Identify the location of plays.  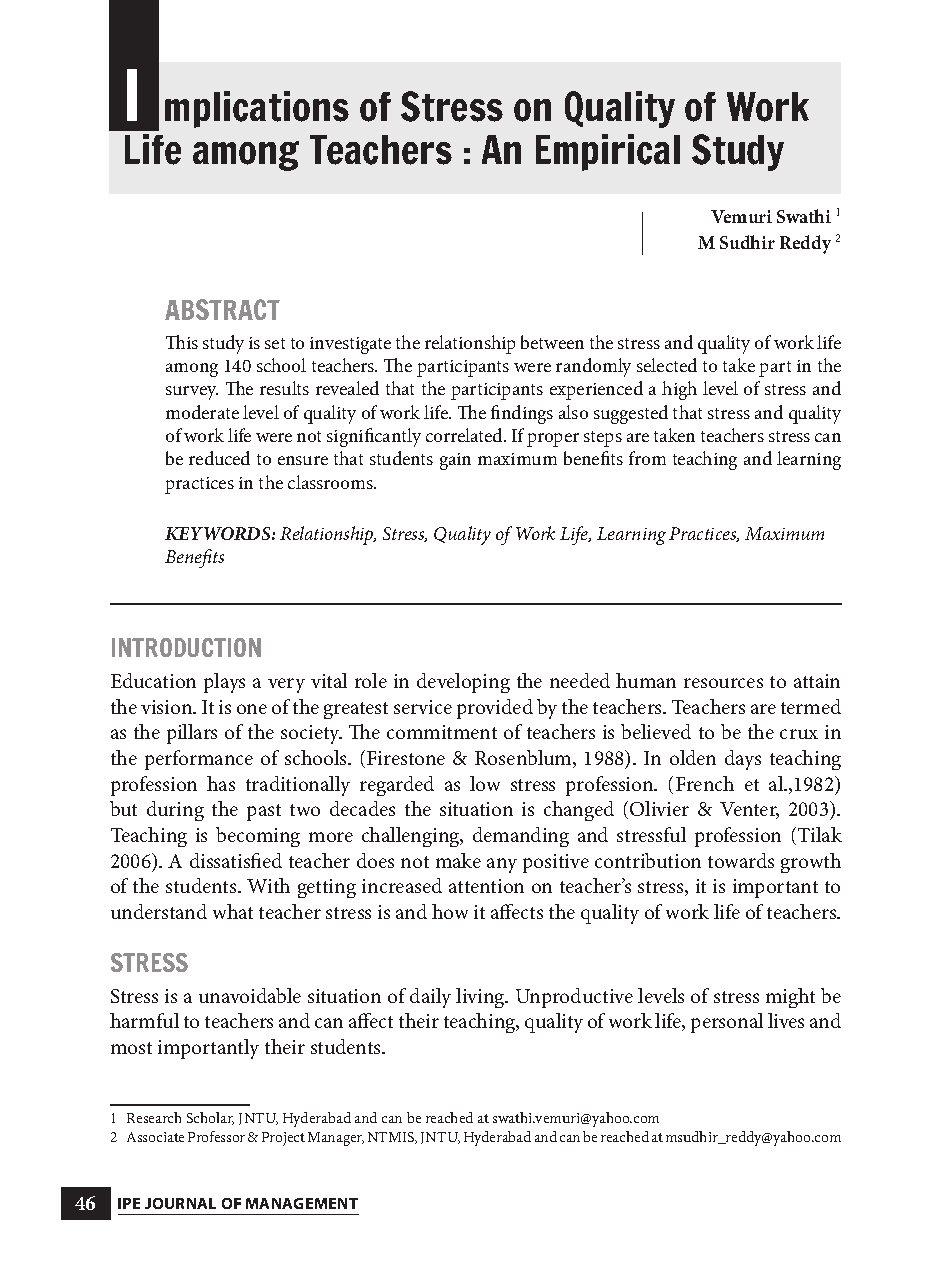
(224, 683).
